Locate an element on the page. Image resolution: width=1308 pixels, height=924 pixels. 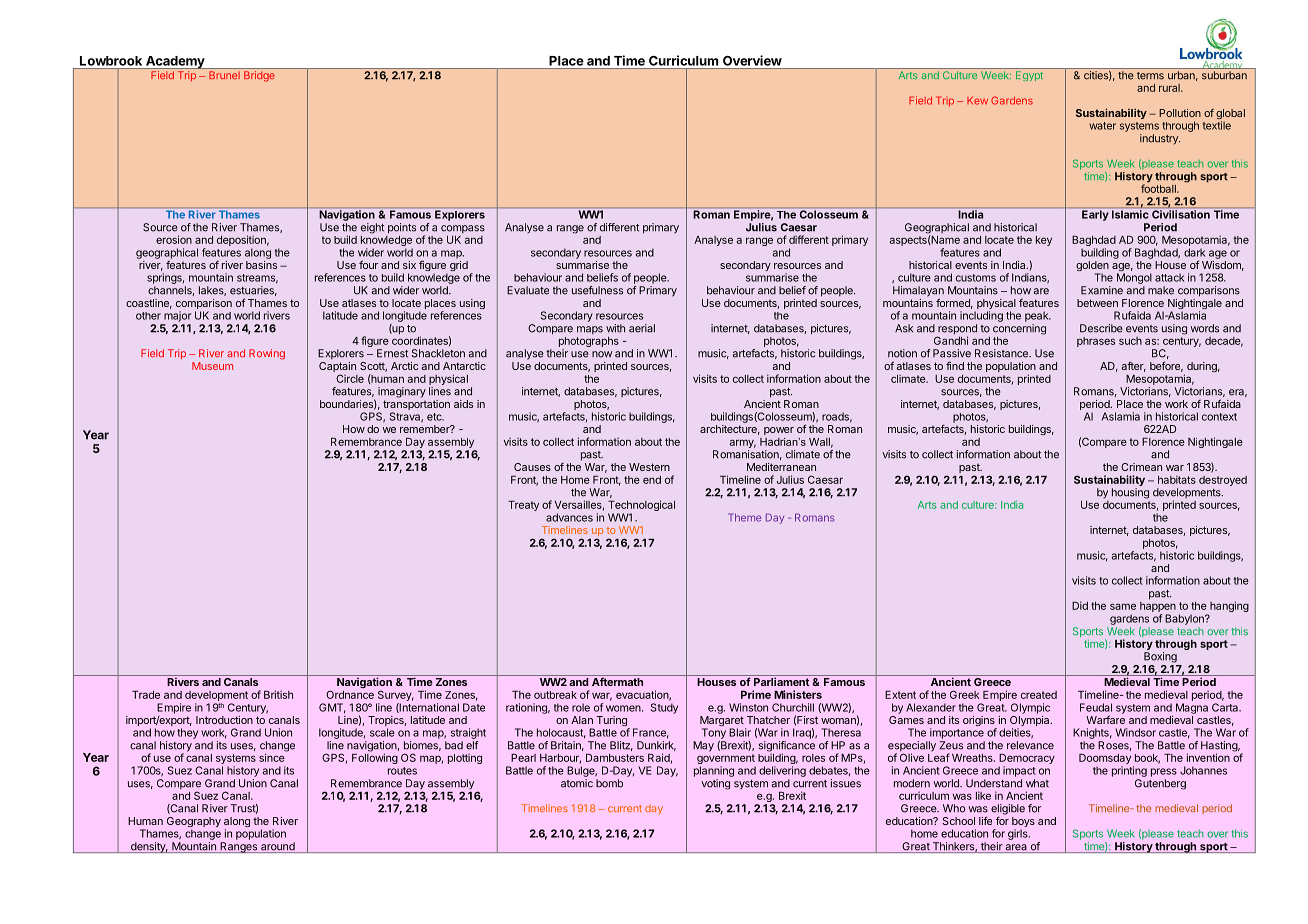
terms is located at coordinates (1150, 76).
